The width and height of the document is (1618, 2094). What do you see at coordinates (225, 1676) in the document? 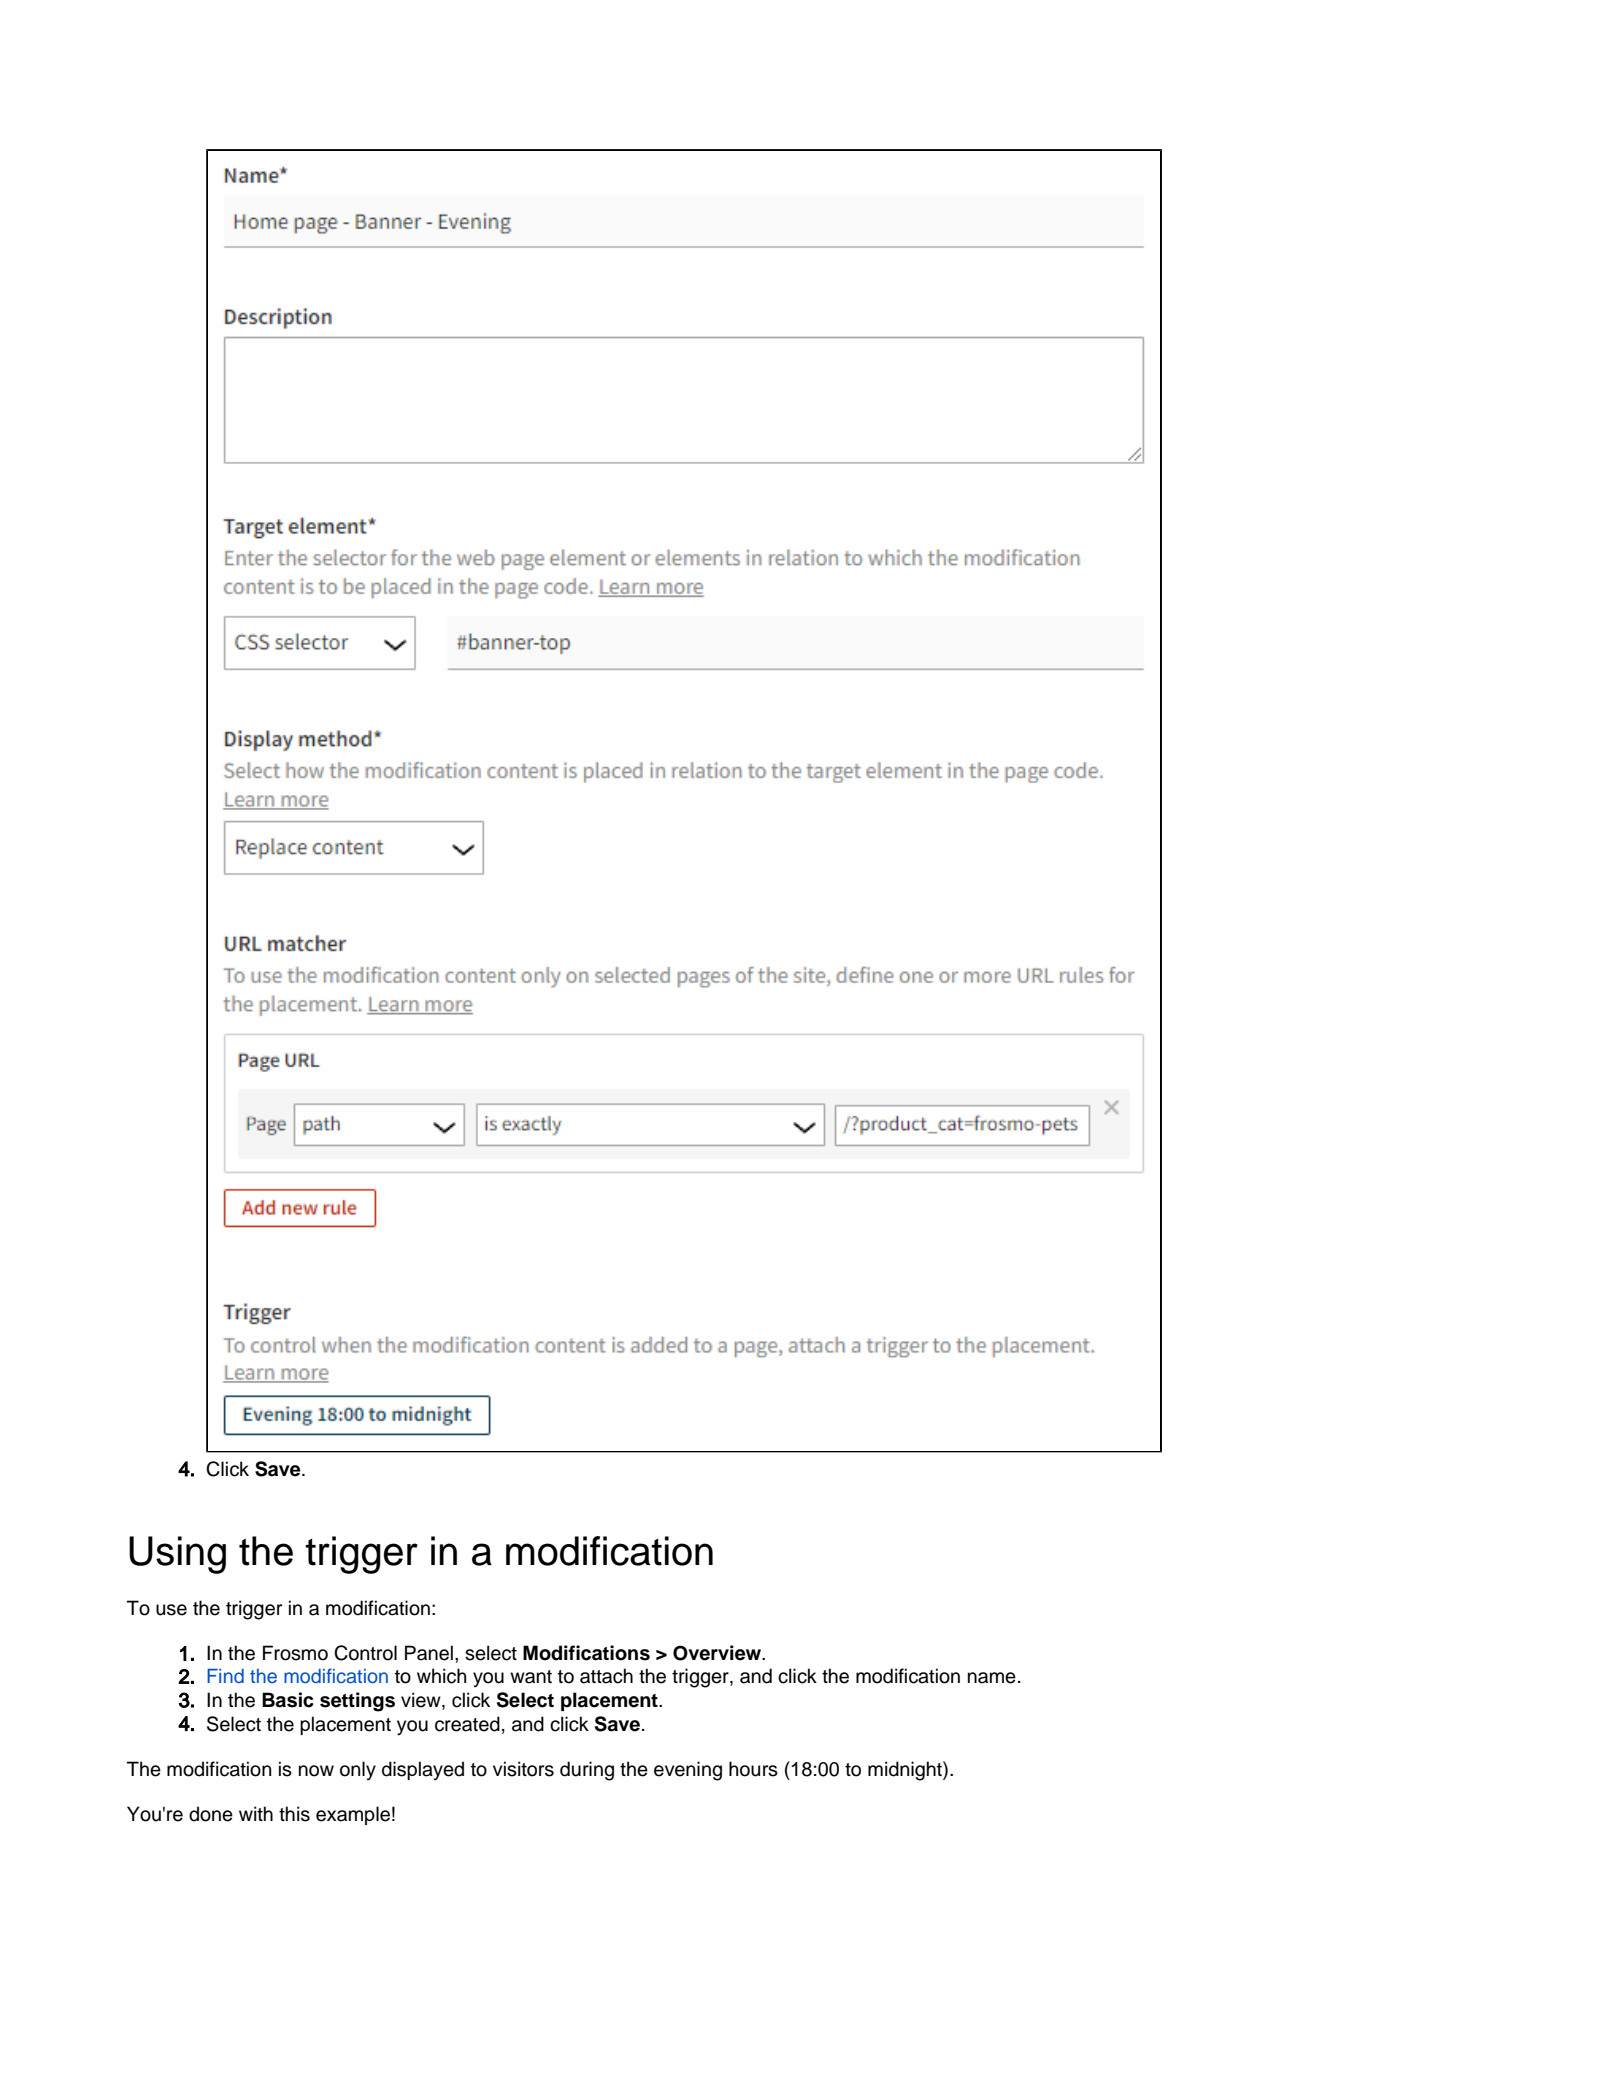
I see `Find` at bounding box center [225, 1676].
